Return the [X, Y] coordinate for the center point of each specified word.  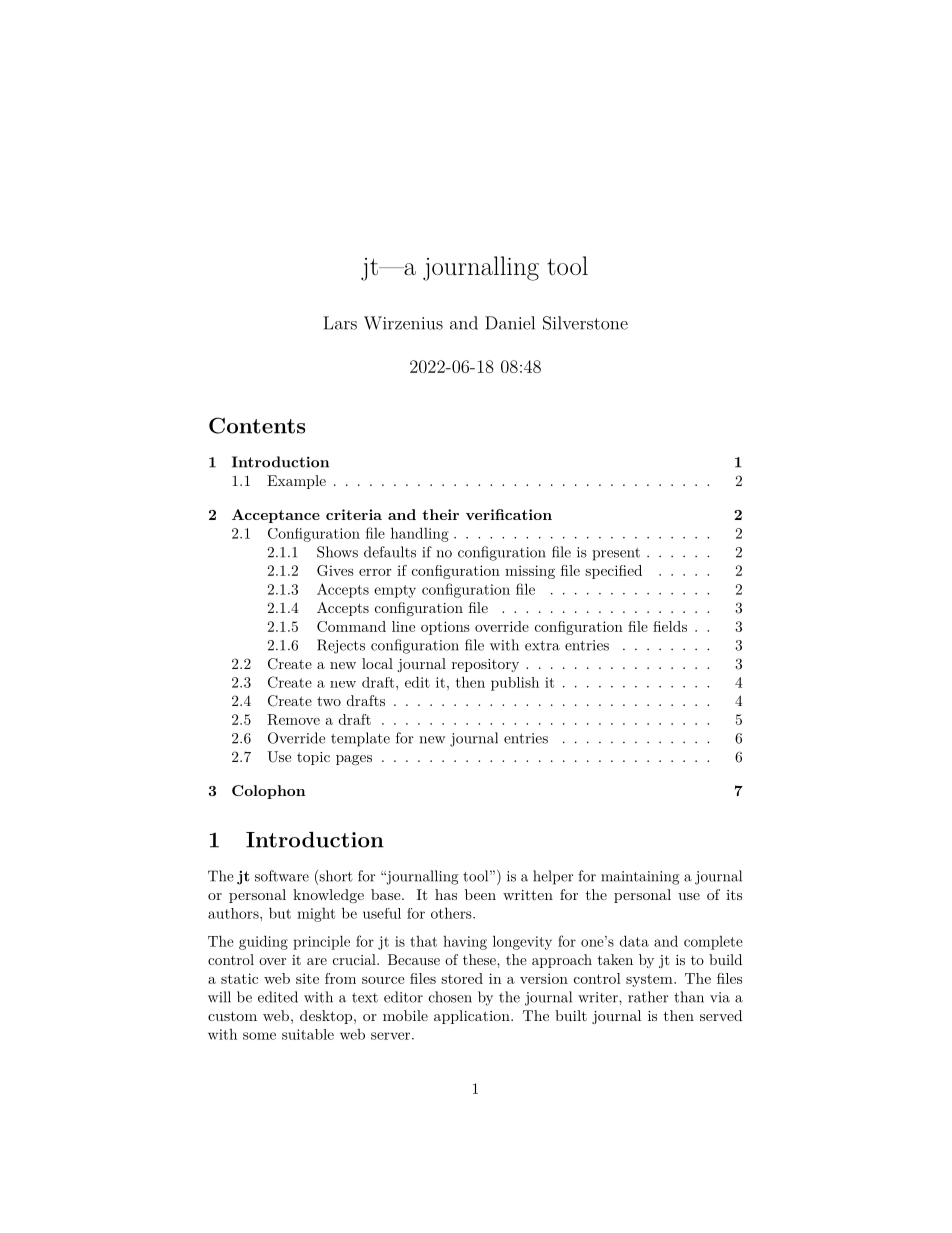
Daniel [510, 323]
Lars [340, 323]
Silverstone [585, 323]
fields [670, 626]
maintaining [640, 878]
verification [509, 514]
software [282, 876]
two [329, 701]
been [480, 894]
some [259, 1036]
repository [485, 665]
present [616, 554]
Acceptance [276, 516]
